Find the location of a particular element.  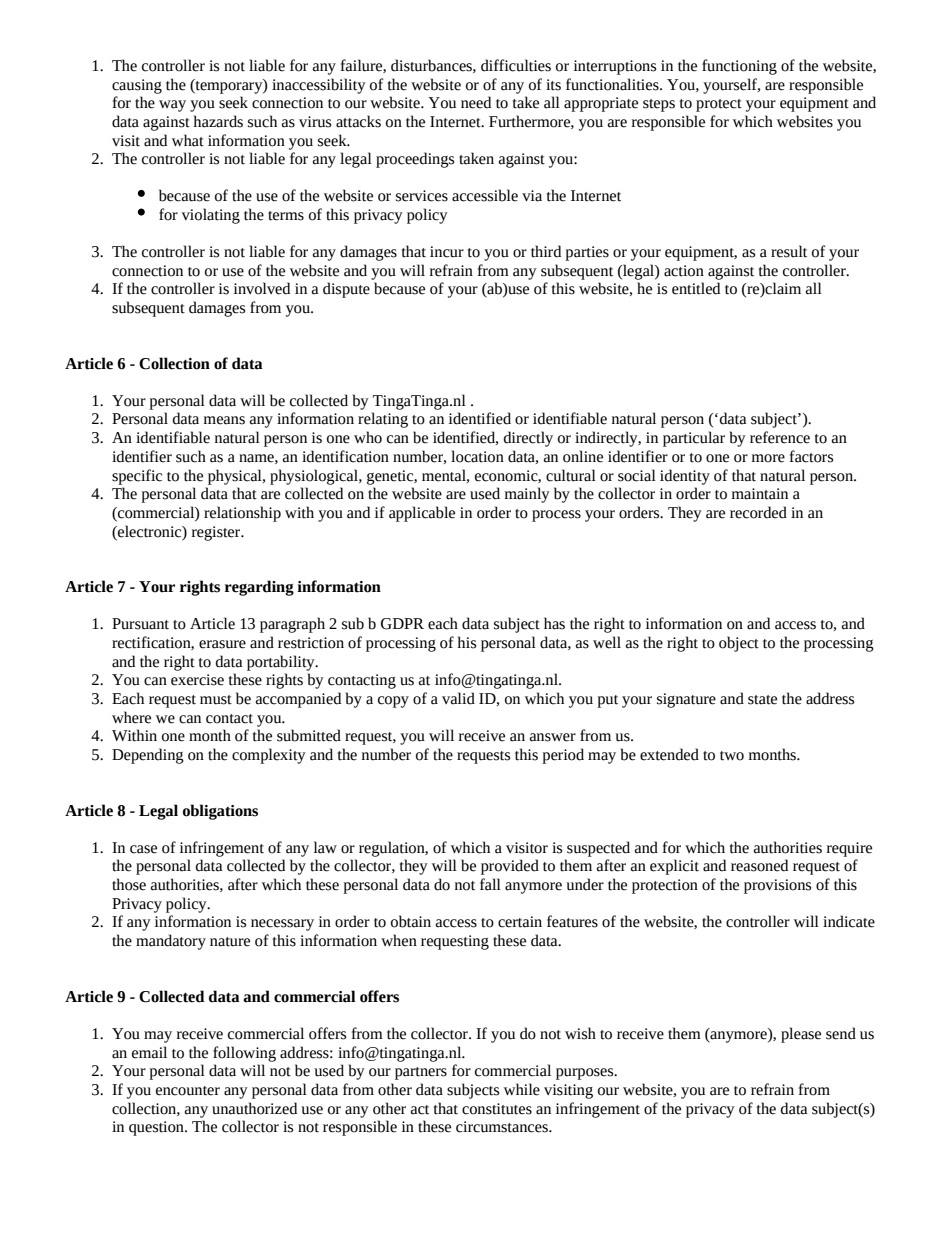

functioning is located at coordinates (739, 67).
